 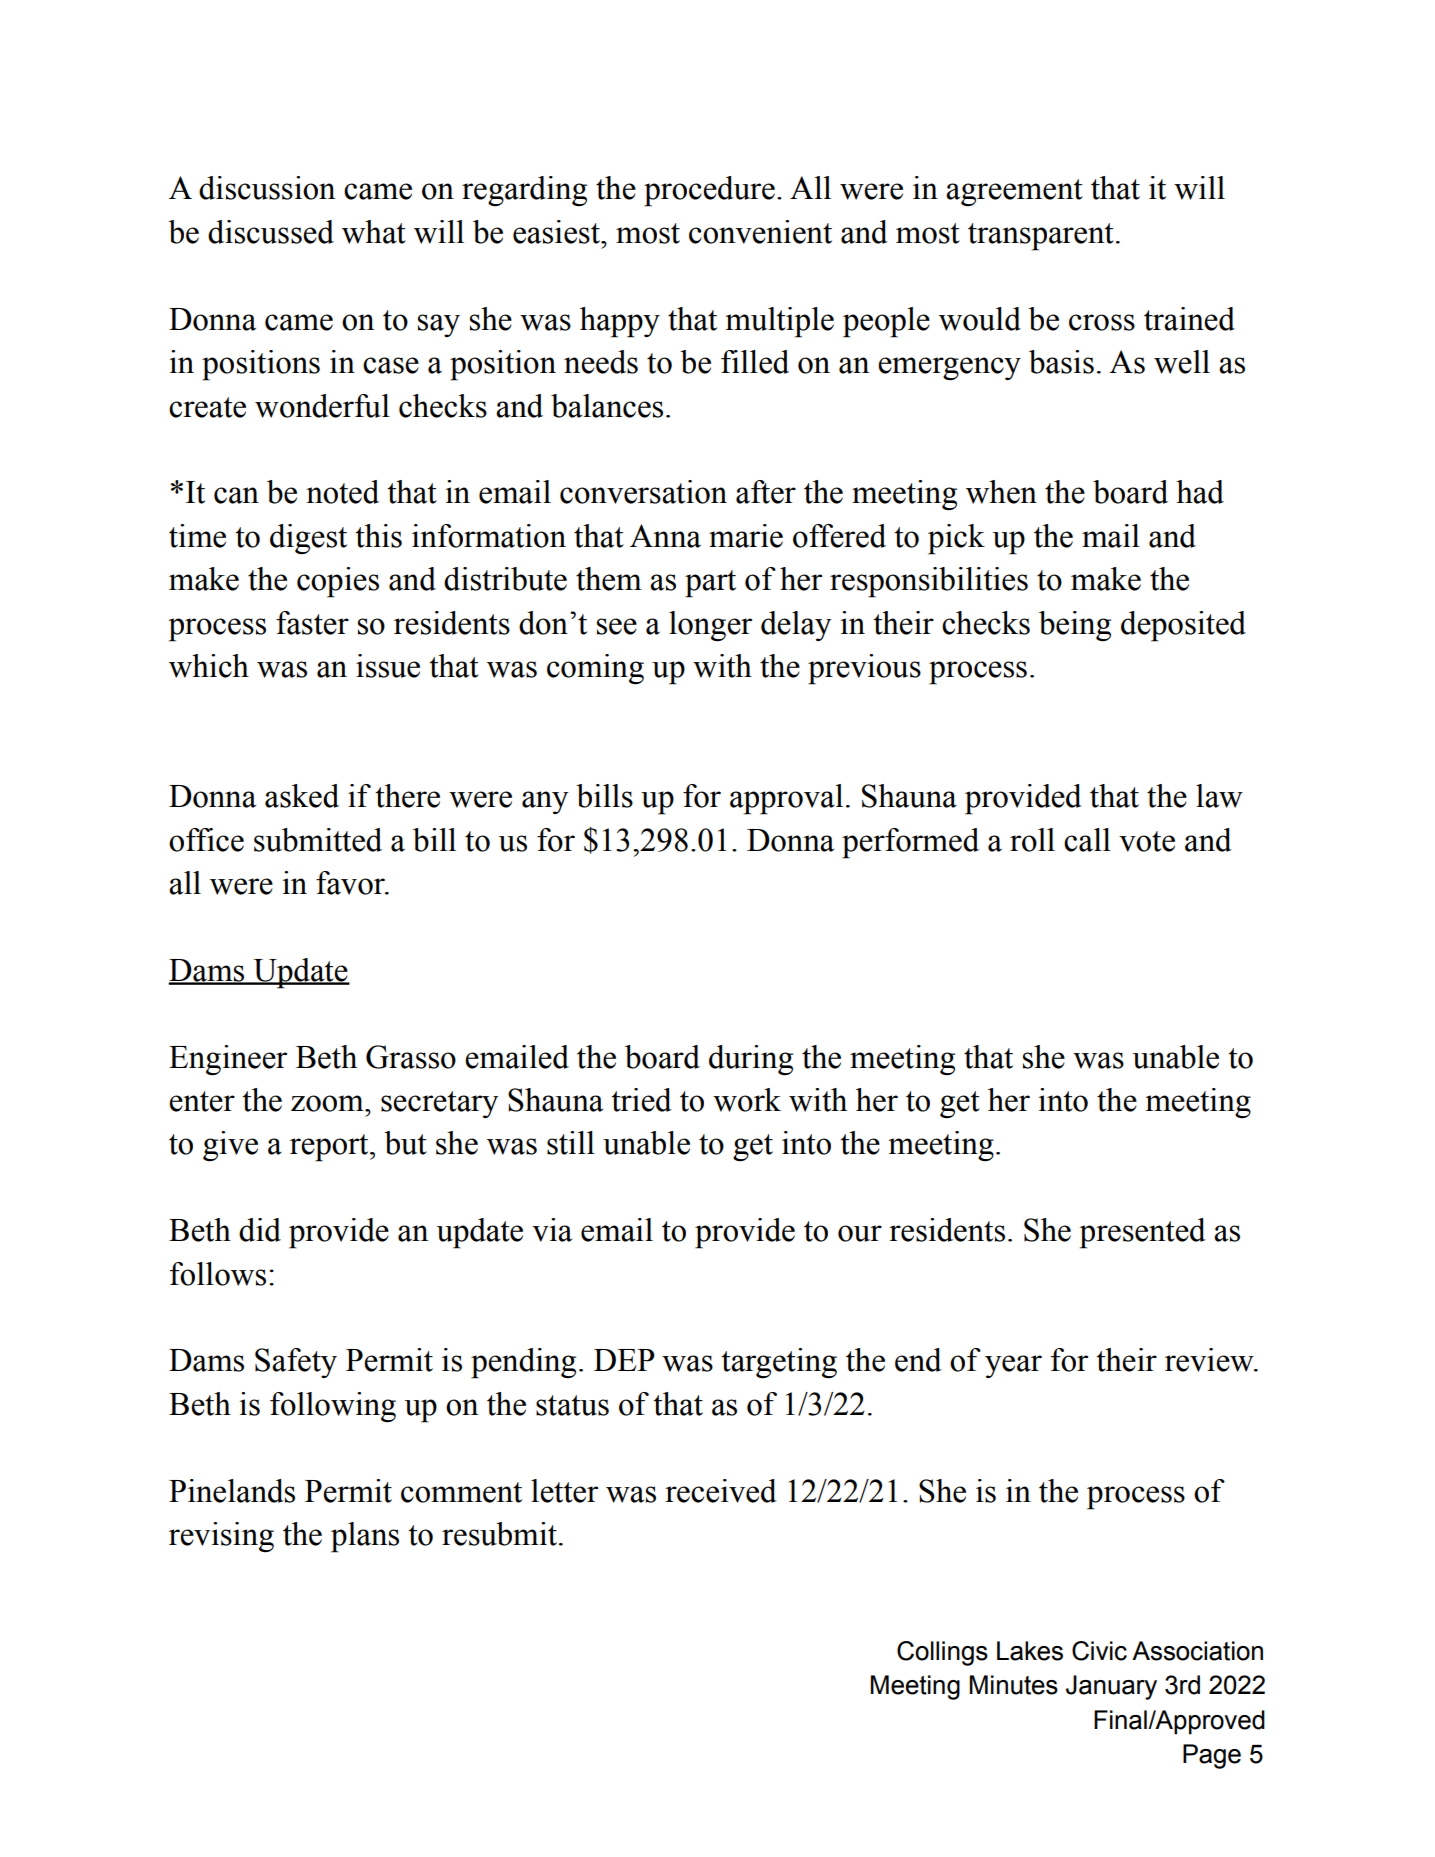 What do you see at coordinates (1041, 237) in the screenshot?
I see `transparent` at bounding box center [1041, 237].
